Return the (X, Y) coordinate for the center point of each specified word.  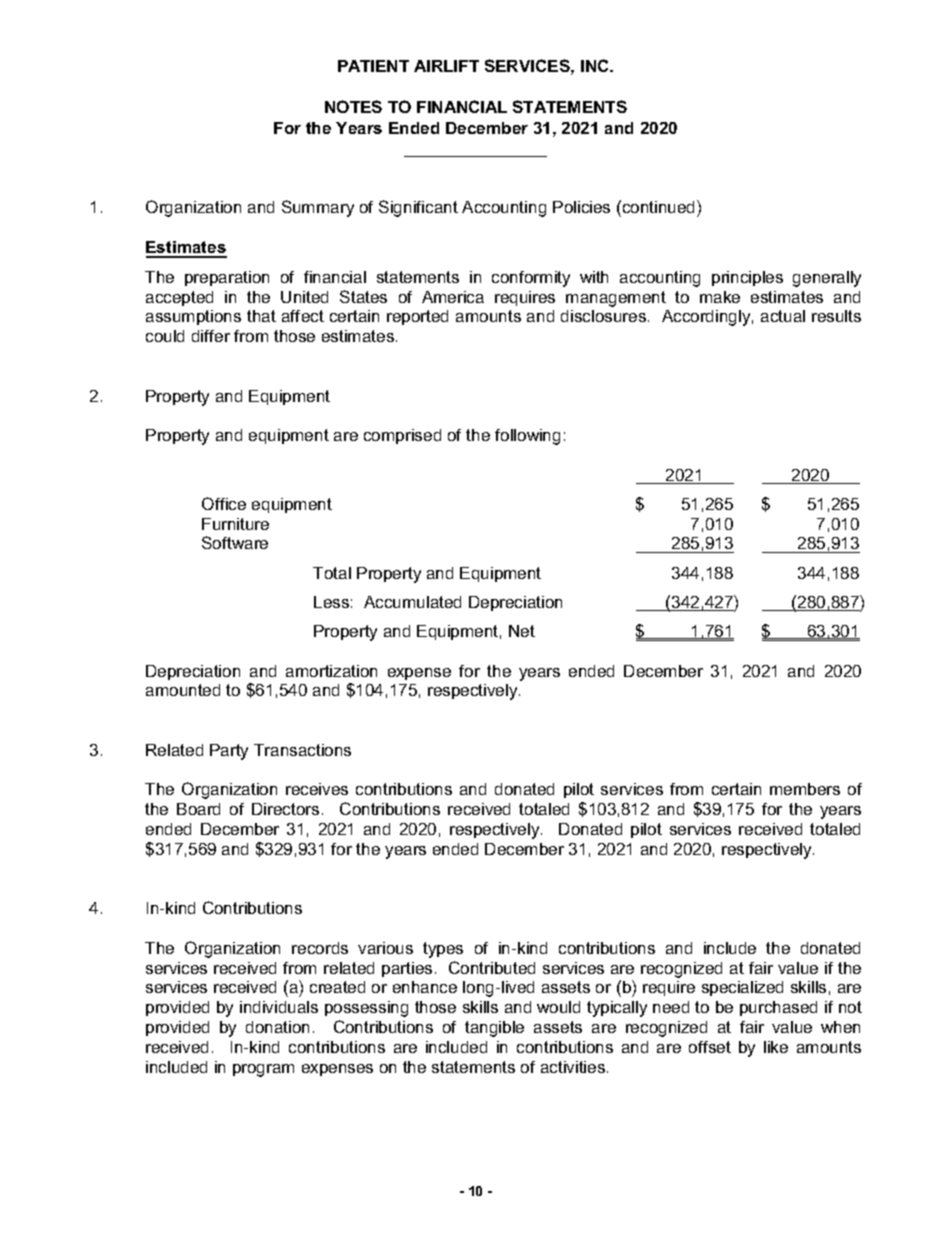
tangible (494, 1029)
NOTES (353, 106)
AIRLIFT (446, 66)
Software (235, 542)
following (527, 437)
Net (522, 631)
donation (277, 1027)
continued (659, 206)
